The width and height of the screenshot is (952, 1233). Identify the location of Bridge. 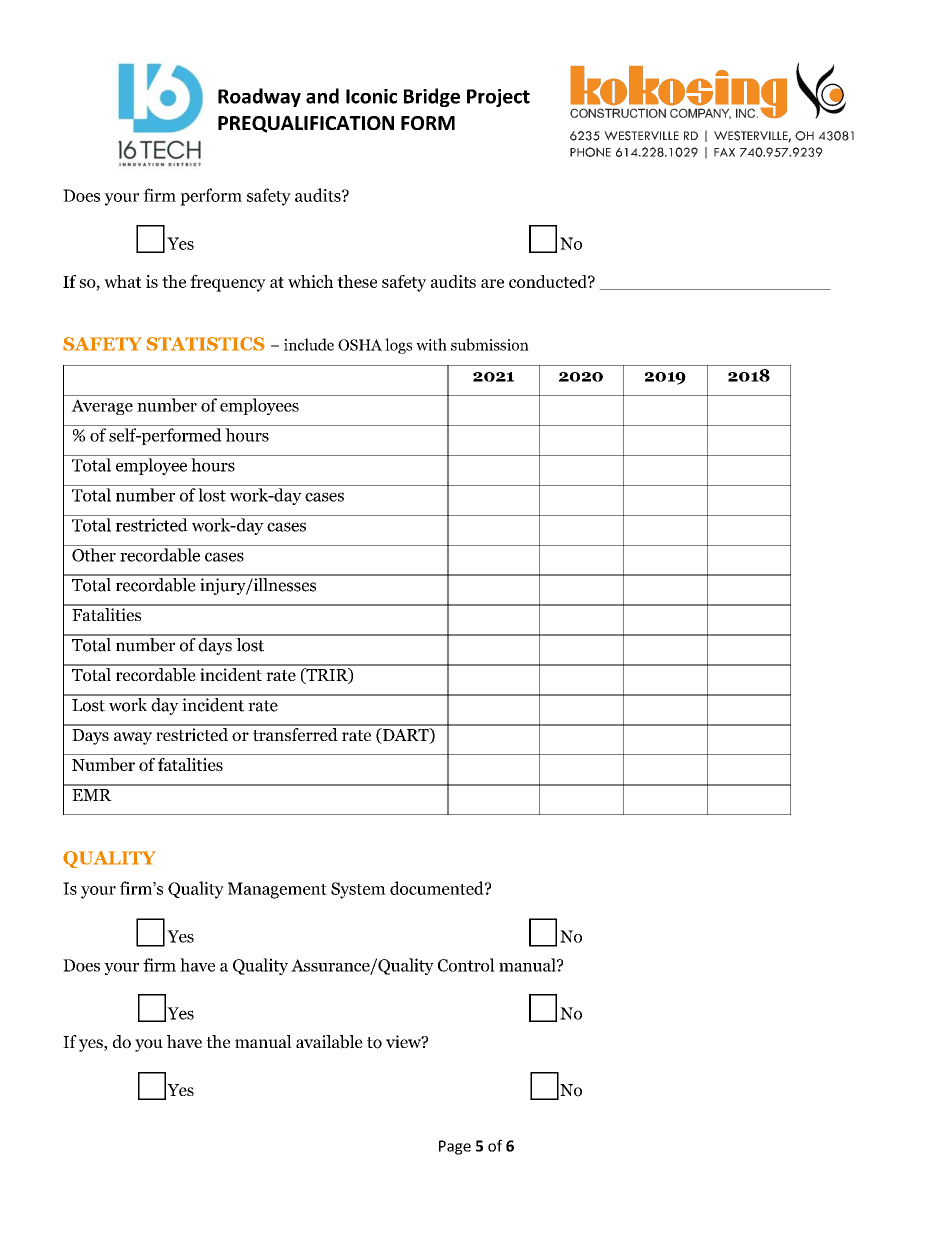
(432, 97).
